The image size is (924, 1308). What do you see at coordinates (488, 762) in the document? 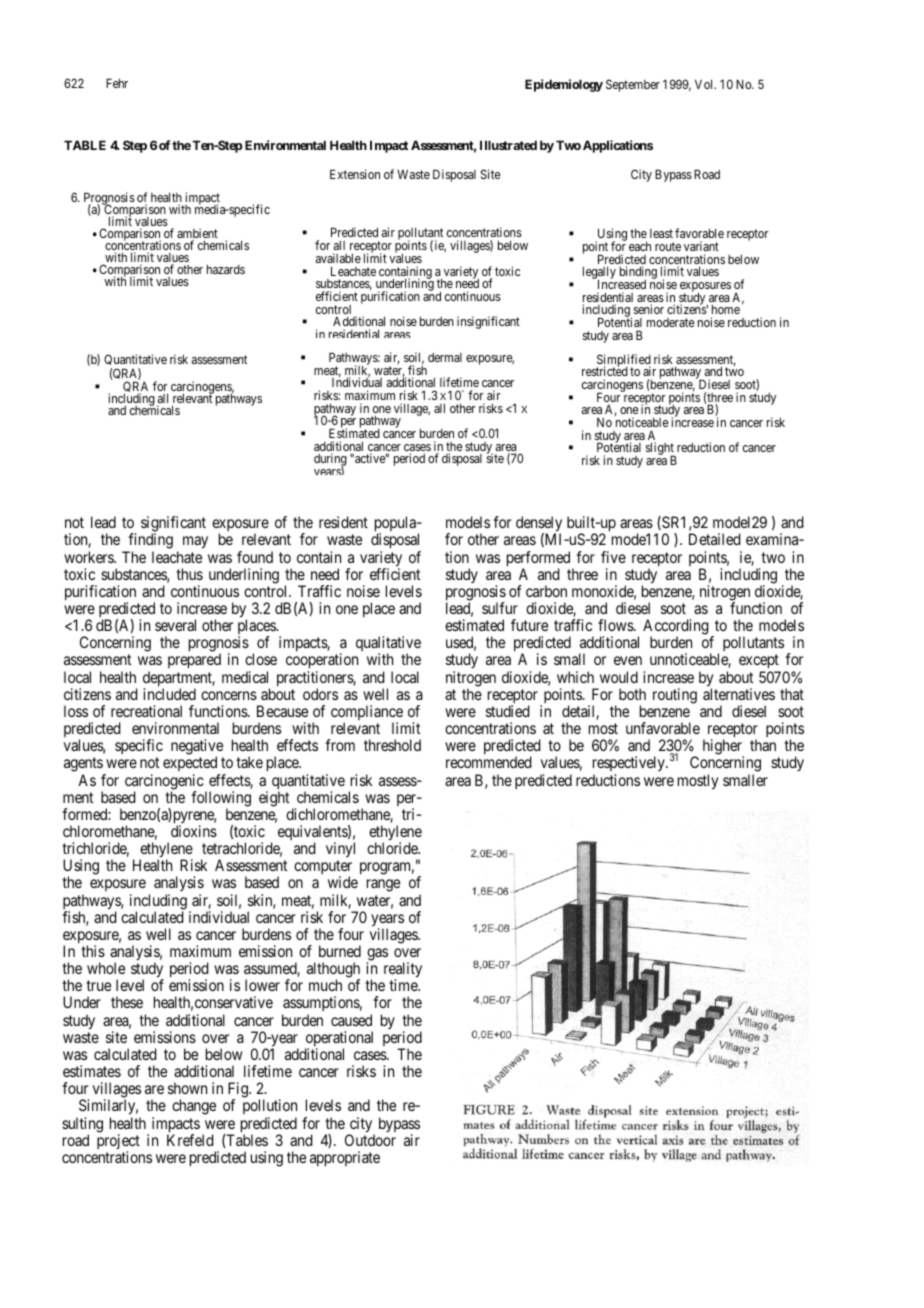
I see `recommended` at bounding box center [488, 762].
